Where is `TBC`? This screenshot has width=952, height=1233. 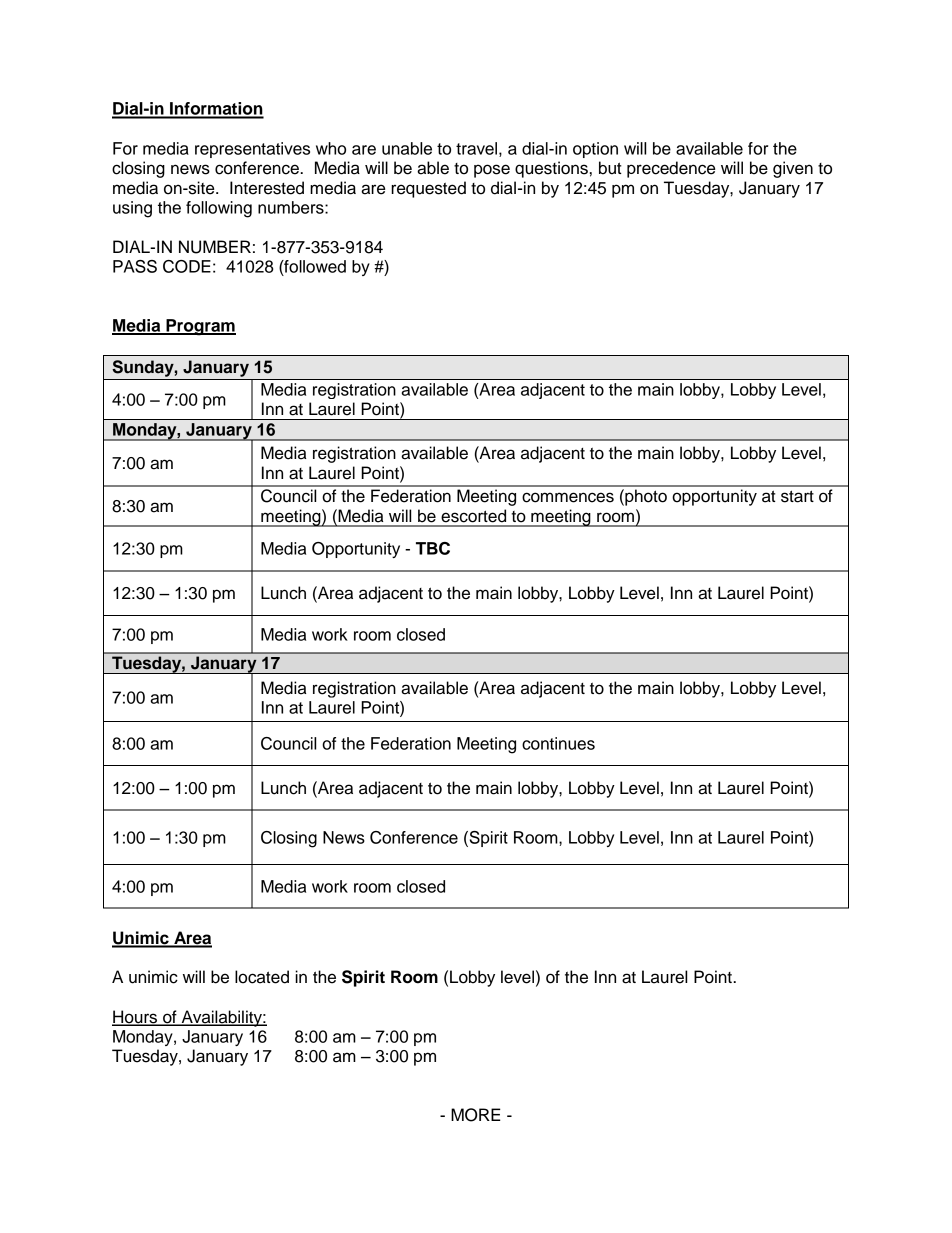 TBC is located at coordinates (433, 548).
